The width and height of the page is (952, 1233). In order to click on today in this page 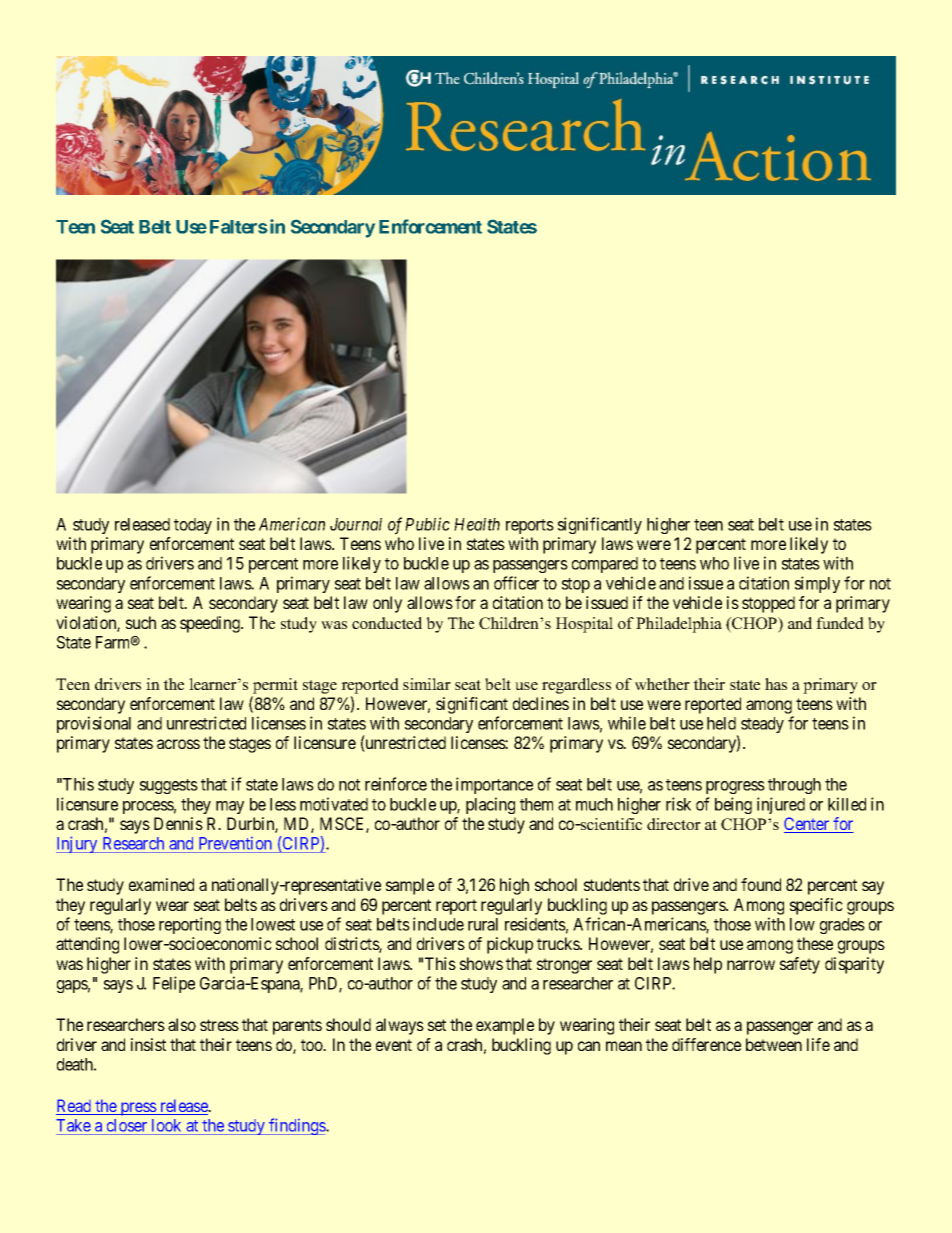, I will do `click(193, 526)`.
